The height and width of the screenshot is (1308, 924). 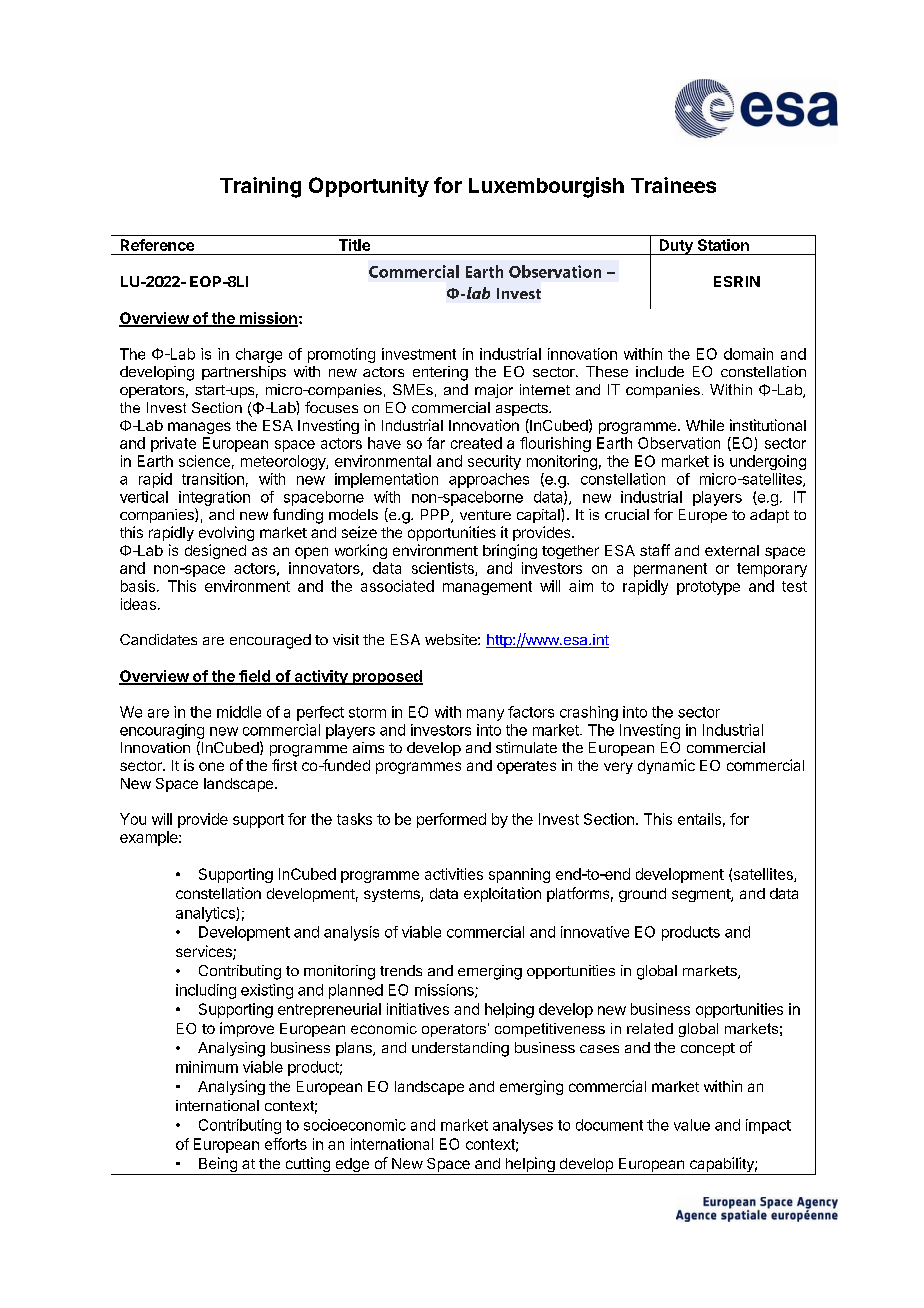 I want to click on analytics, so click(x=206, y=914).
